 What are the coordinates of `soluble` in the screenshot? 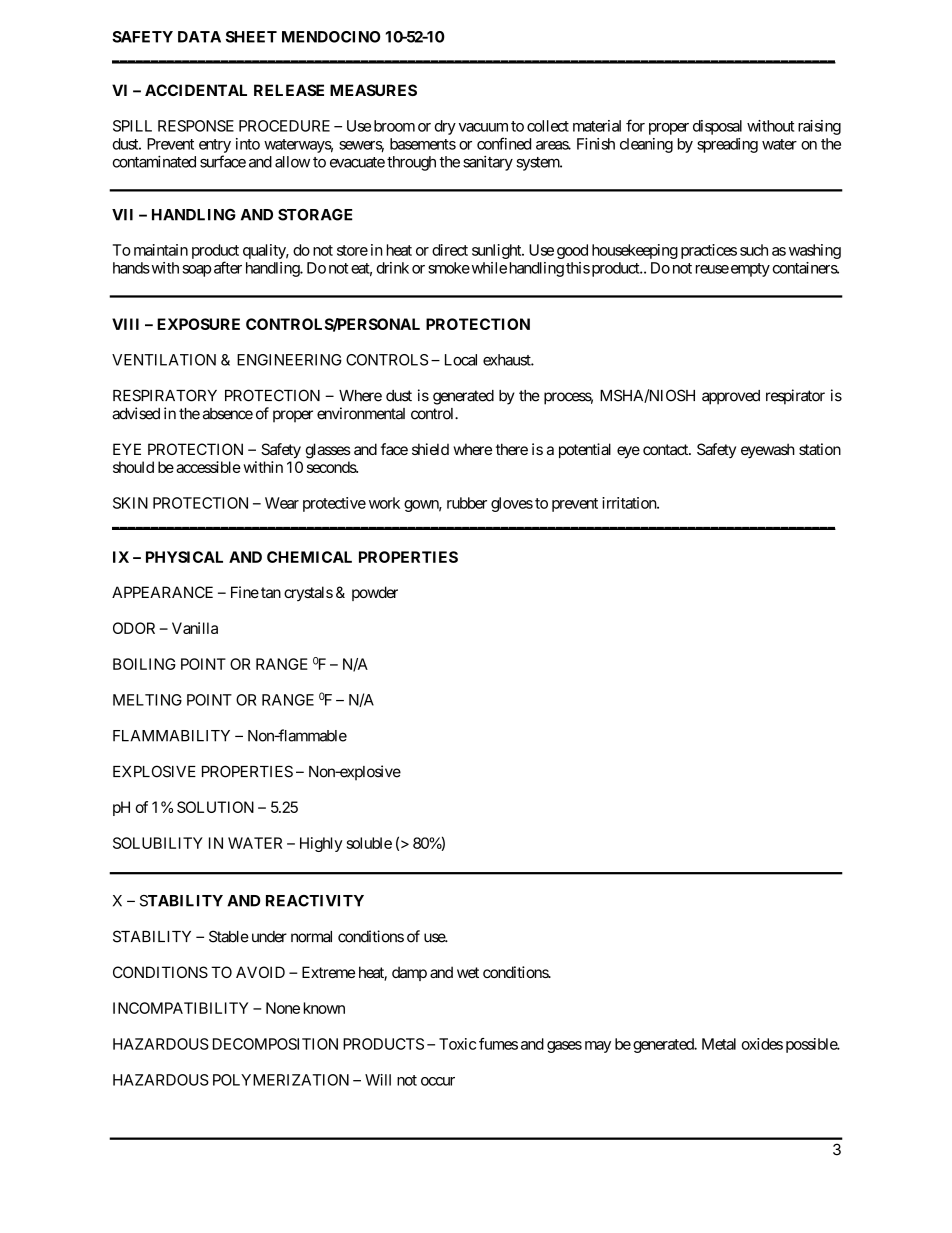 It's located at (369, 843).
